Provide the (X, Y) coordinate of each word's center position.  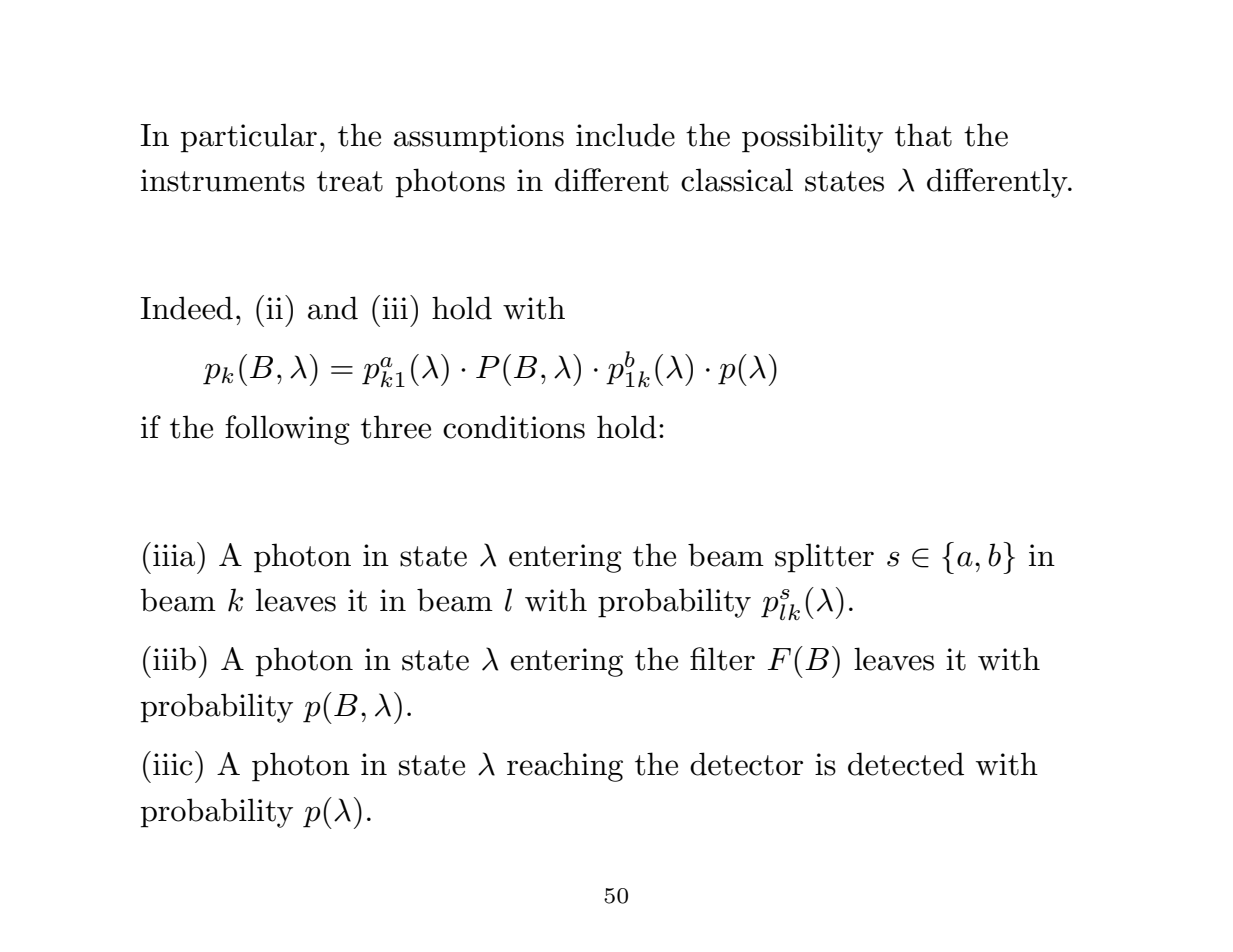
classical (737, 180)
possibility (812, 138)
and (333, 308)
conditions (514, 427)
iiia (175, 554)
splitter (824, 558)
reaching (565, 767)
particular (249, 138)
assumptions (479, 138)
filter (722, 659)
